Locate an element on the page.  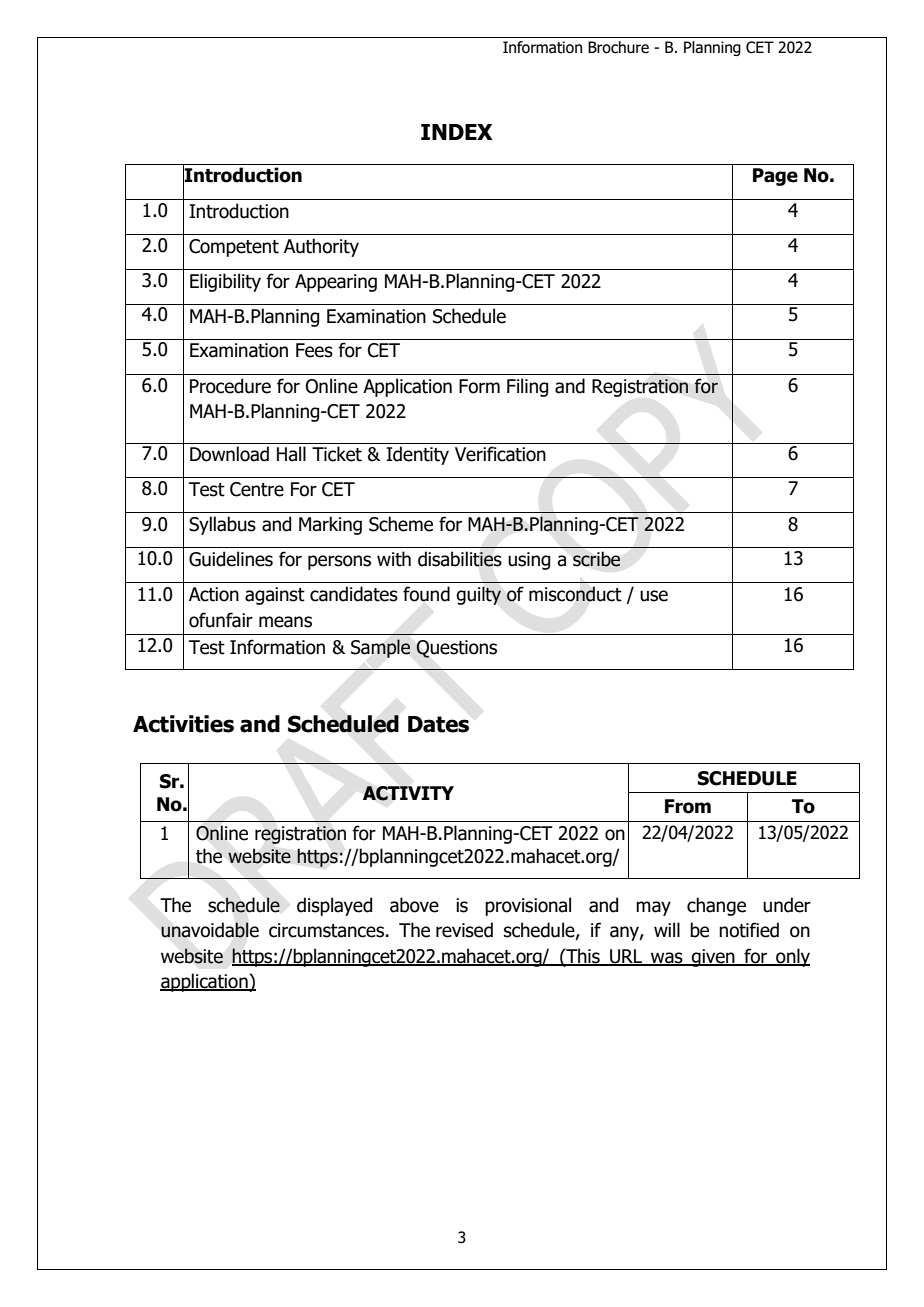
Competent is located at coordinates (234, 248).
